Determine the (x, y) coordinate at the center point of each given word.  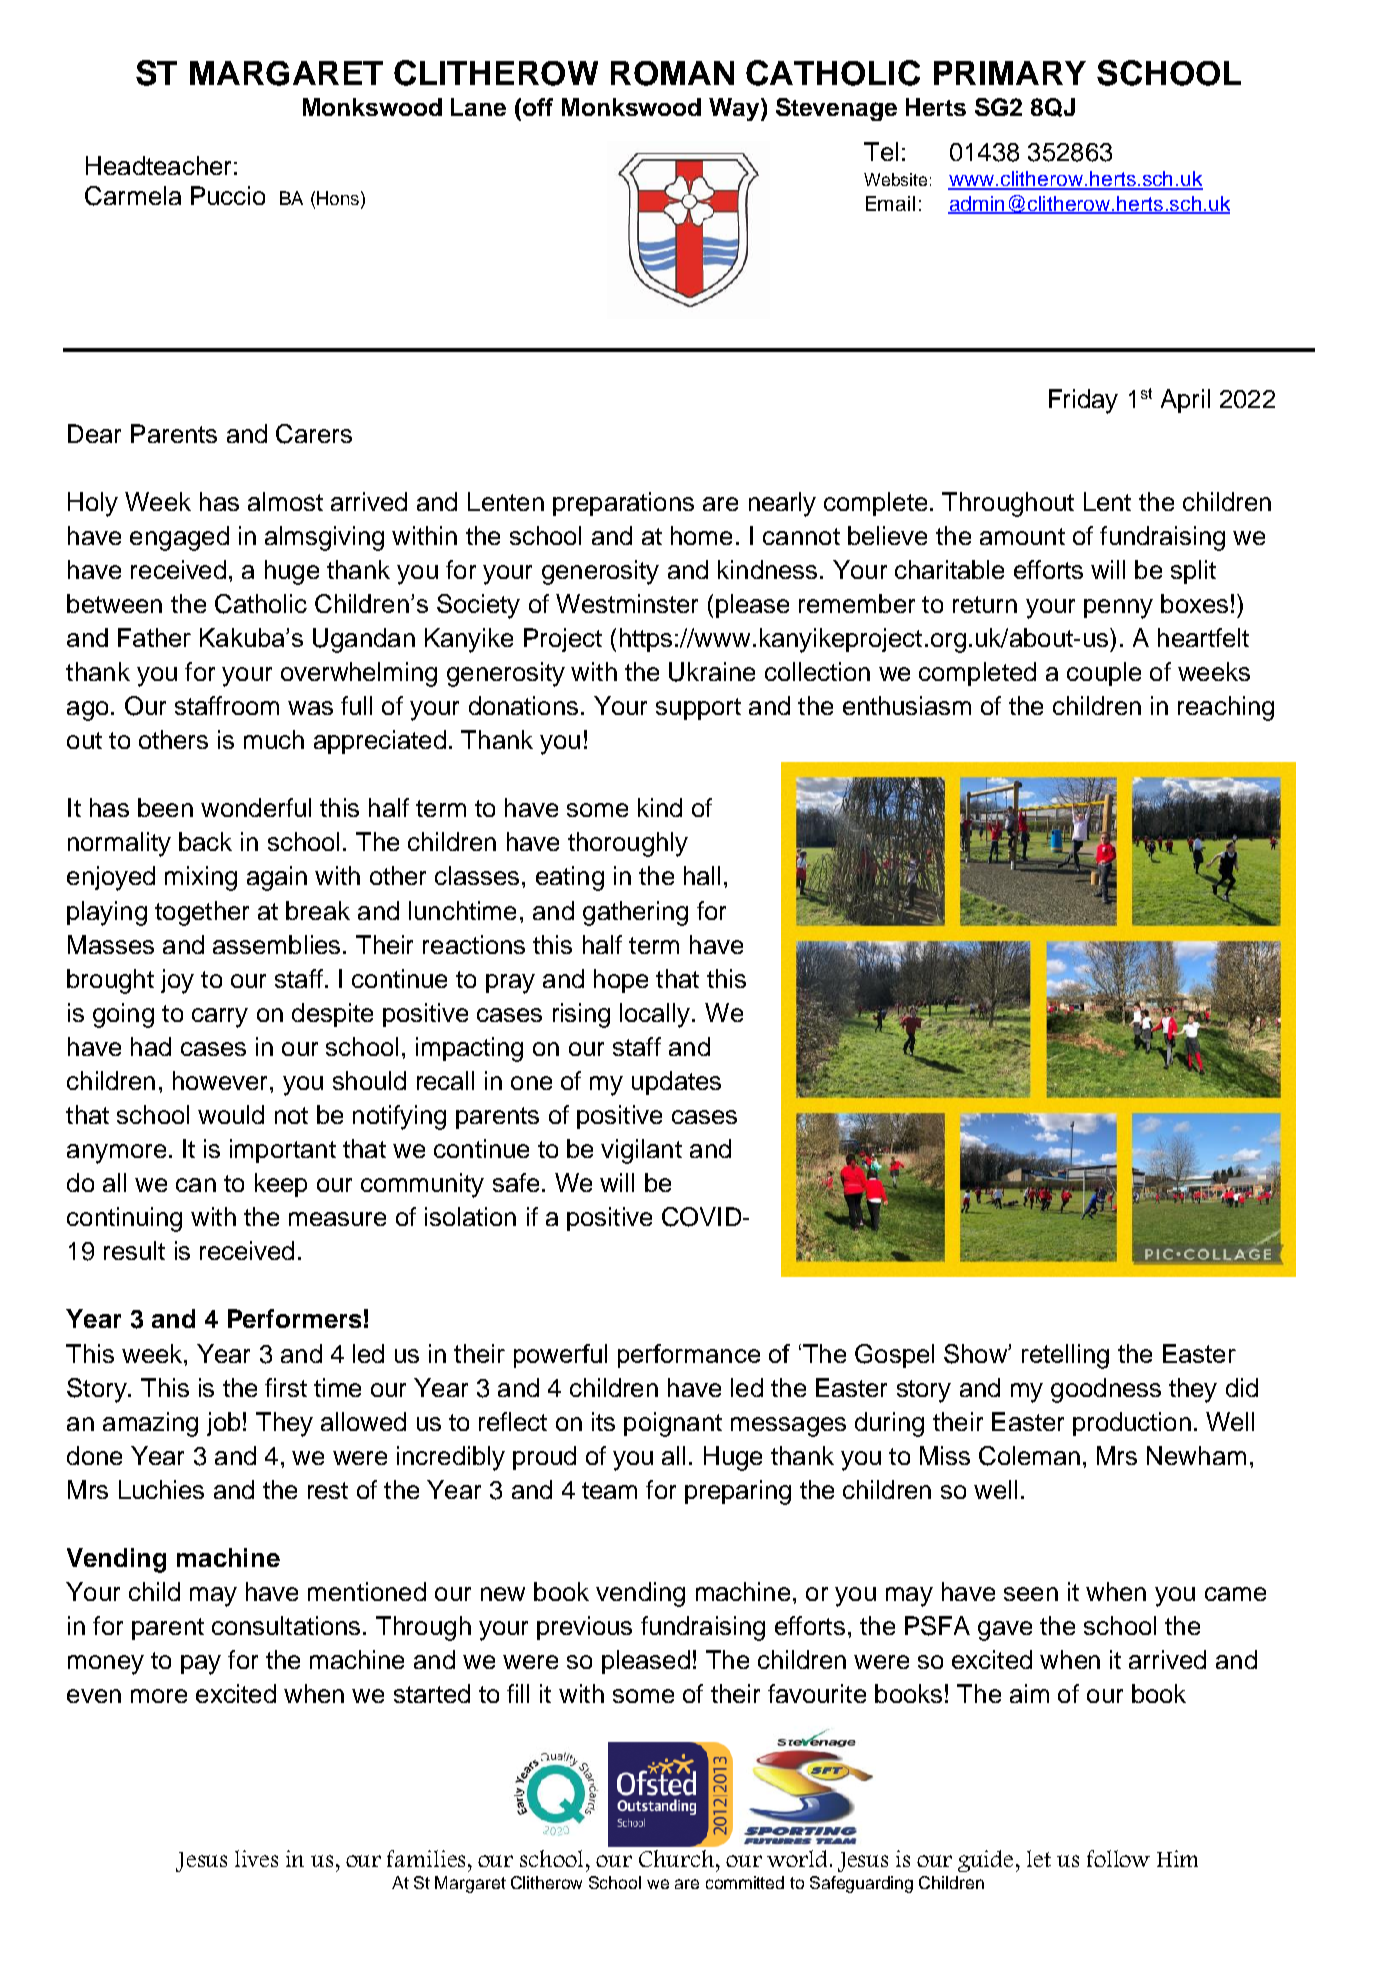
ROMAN (672, 73)
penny (1118, 609)
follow (1118, 1858)
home (701, 535)
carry (220, 1018)
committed (745, 1882)
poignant (673, 1424)
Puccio (228, 195)
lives (256, 1858)
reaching (1226, 708)
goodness (1106, 1390)
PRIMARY (1010, 73)
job (223, 1424)
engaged (179, 538)
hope (621, 981)
